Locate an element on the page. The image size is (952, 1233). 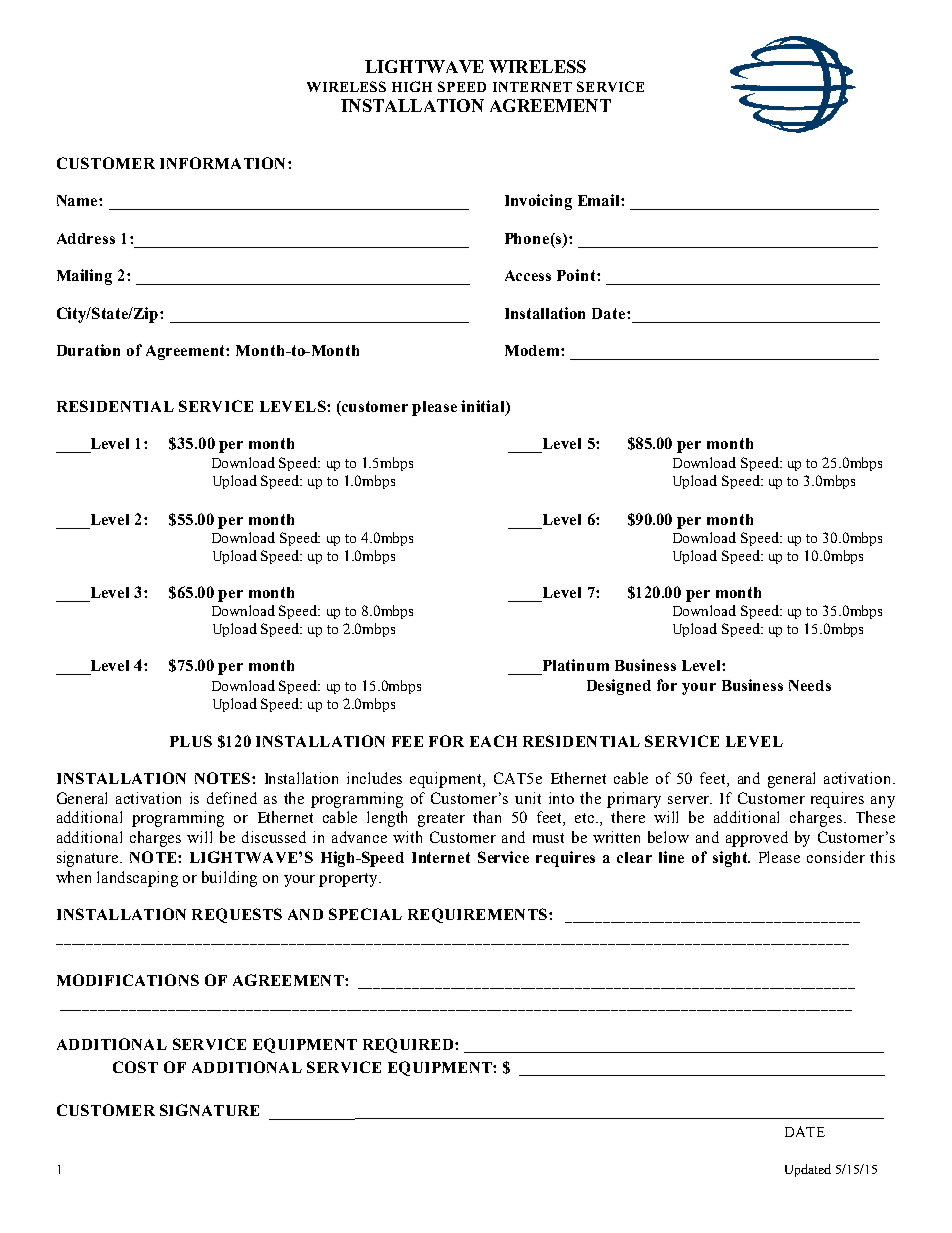
Needs is located at coordinates (810, 685).
